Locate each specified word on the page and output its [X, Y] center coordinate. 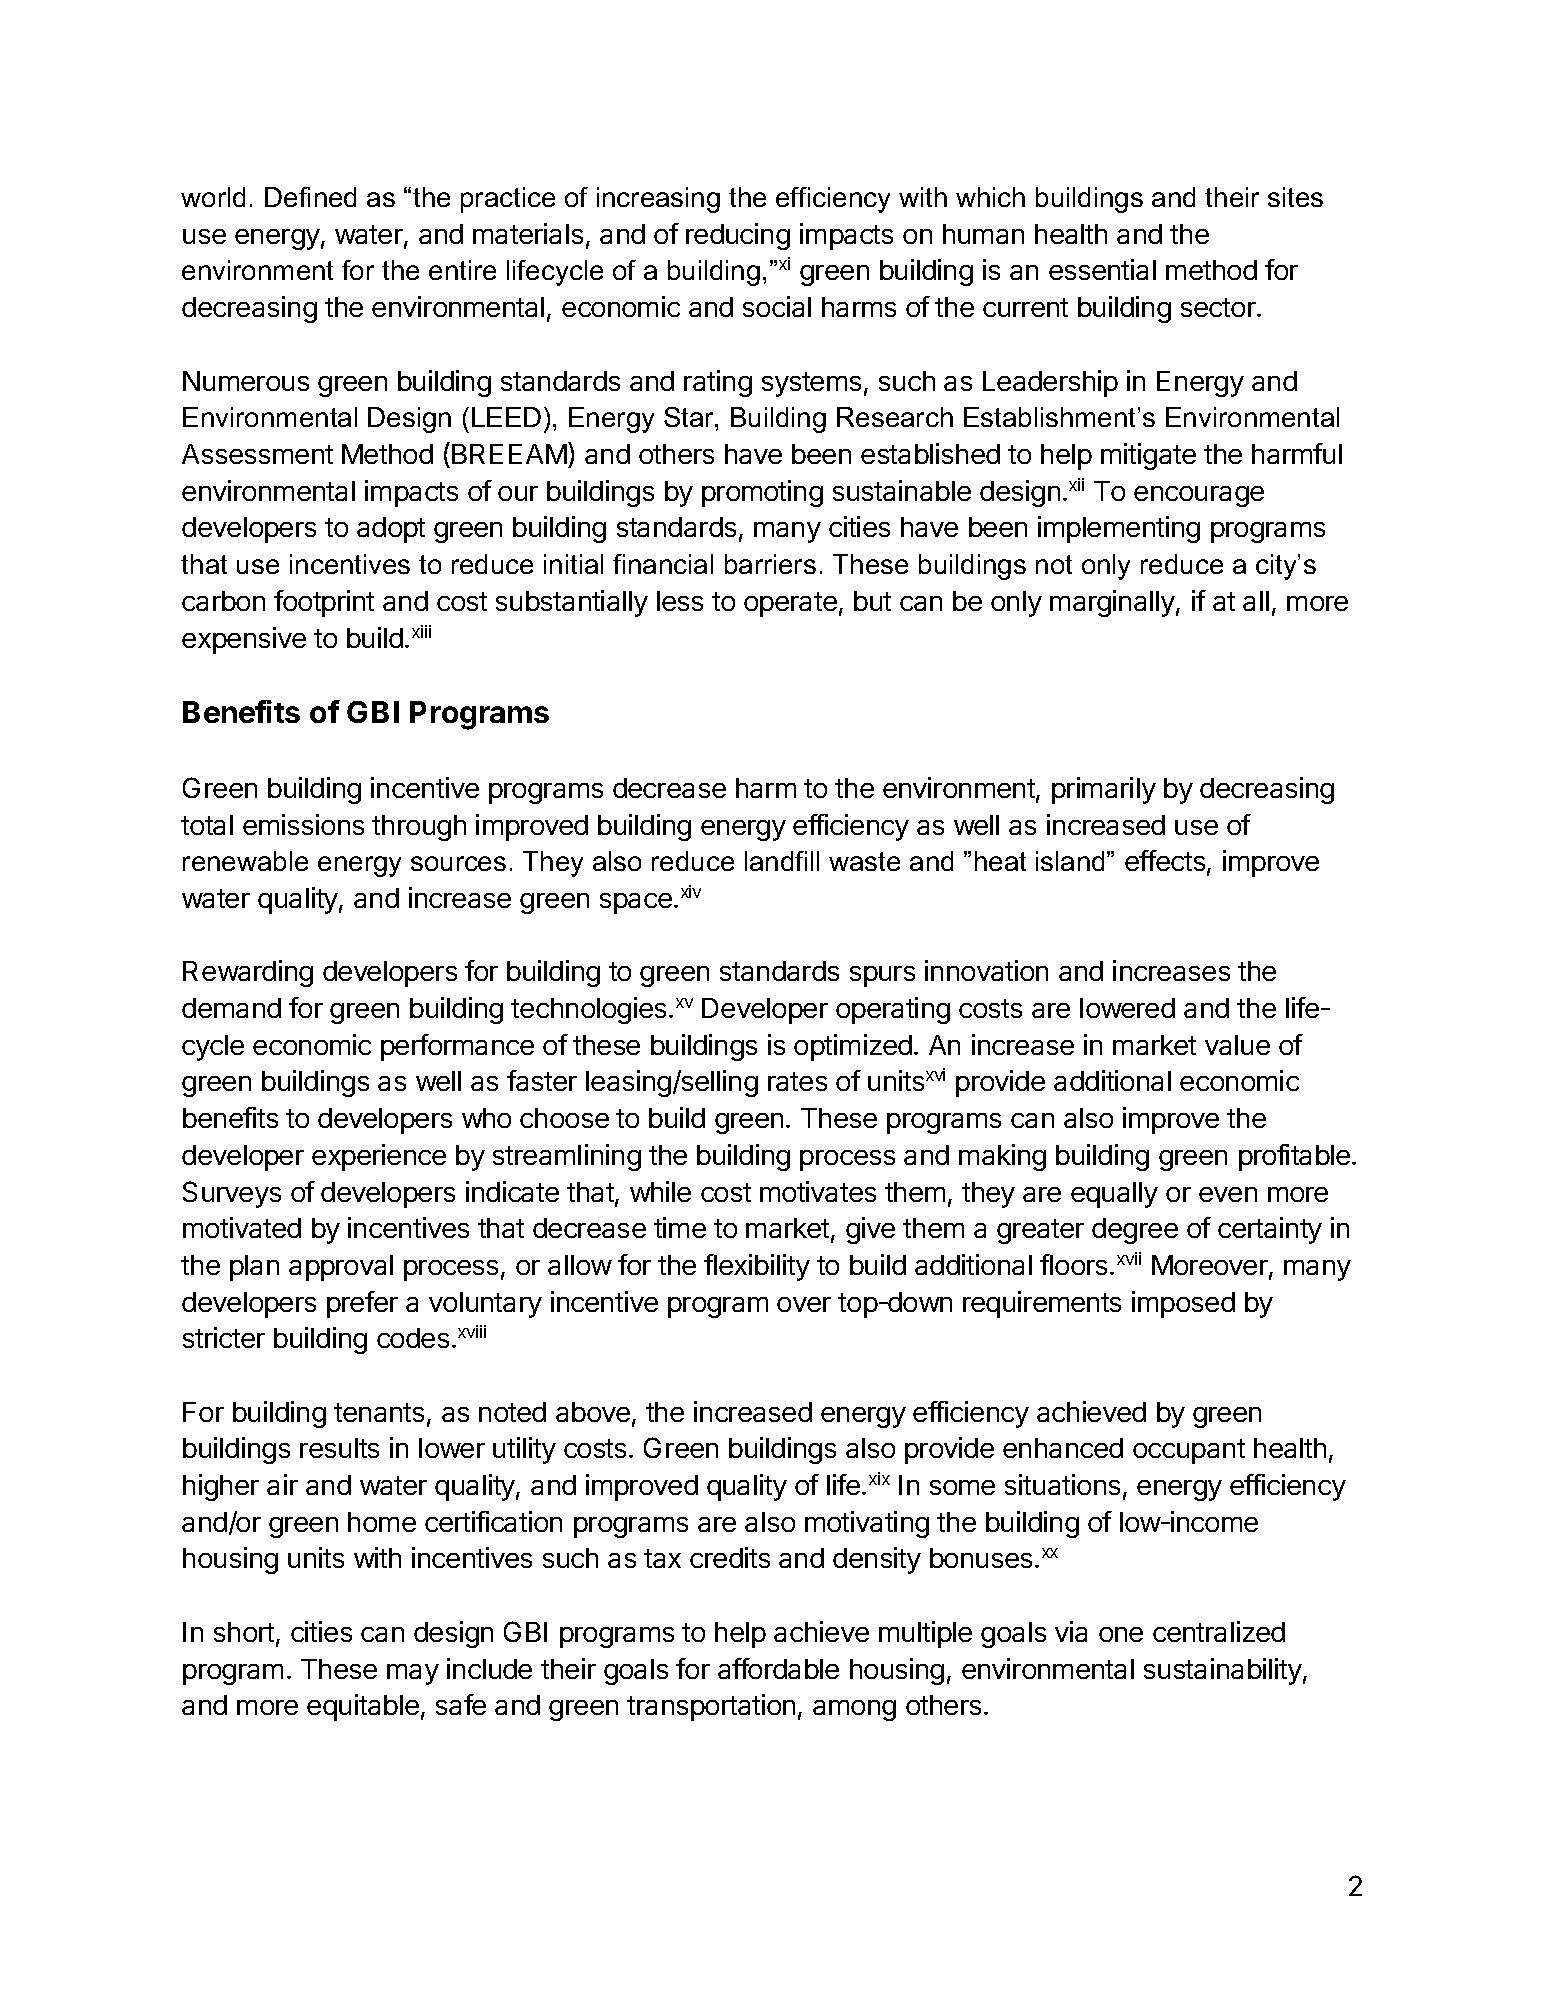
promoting [762, 493]
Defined [310, 197]
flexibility [757, 1267]
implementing [1119, 529]
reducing [738, 236]
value [1237, 1045]
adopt [391, 530]
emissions [303, 824]
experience [379, 1157]
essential [1102, 269]
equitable [363, 1707]
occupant [1189, 1451]
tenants [379, 1412]
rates [797, 1081]
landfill [782, 861]
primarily [1104, 790]
